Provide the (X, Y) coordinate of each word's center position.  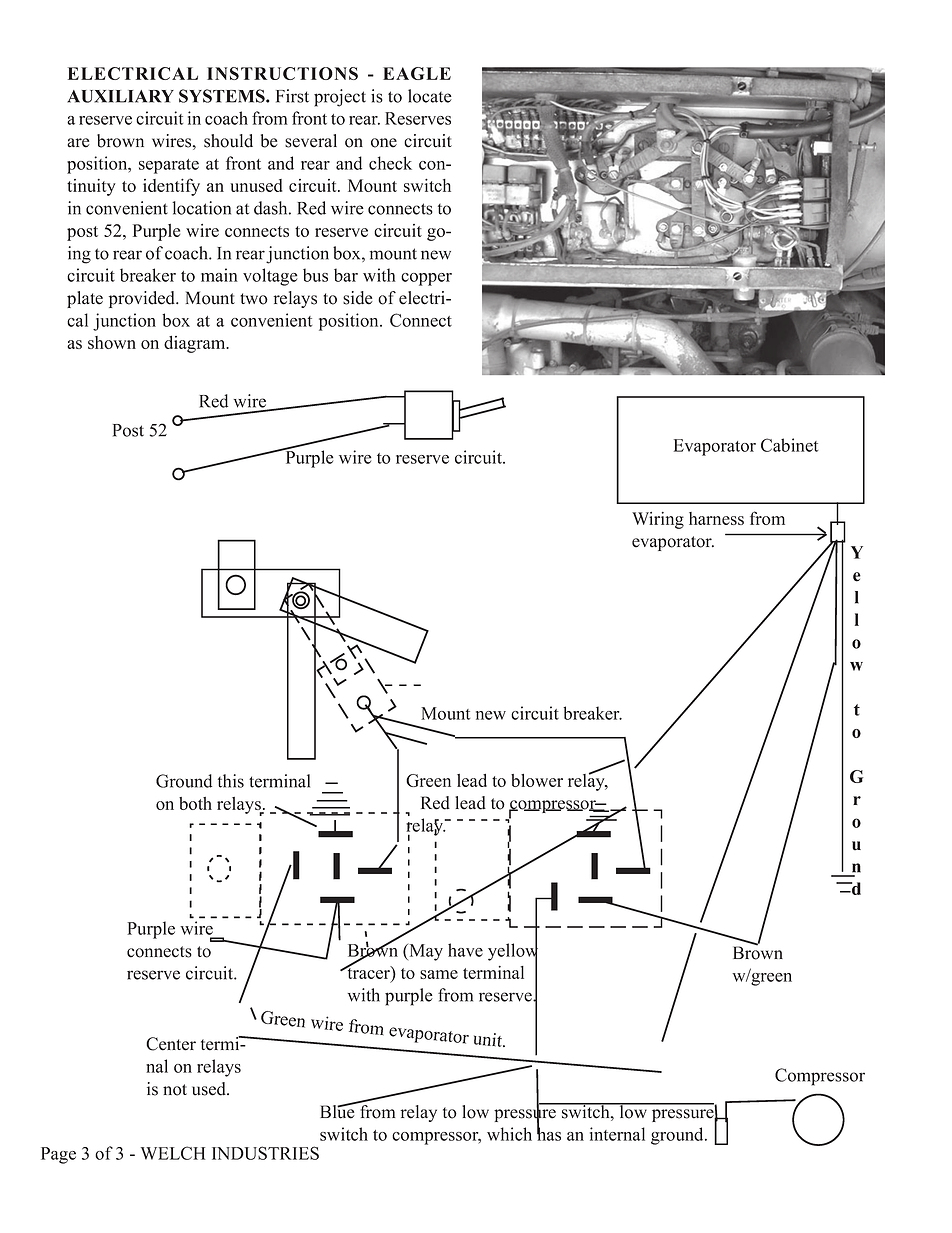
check (390, 163)
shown (112, 342)
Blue (338, 1111)
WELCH (173, 1153)
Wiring (658, 520)
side (358, 298)
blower (537, 780)
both (195, 803)
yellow (513, 952)
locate (430, 96)
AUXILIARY (120, 96)
